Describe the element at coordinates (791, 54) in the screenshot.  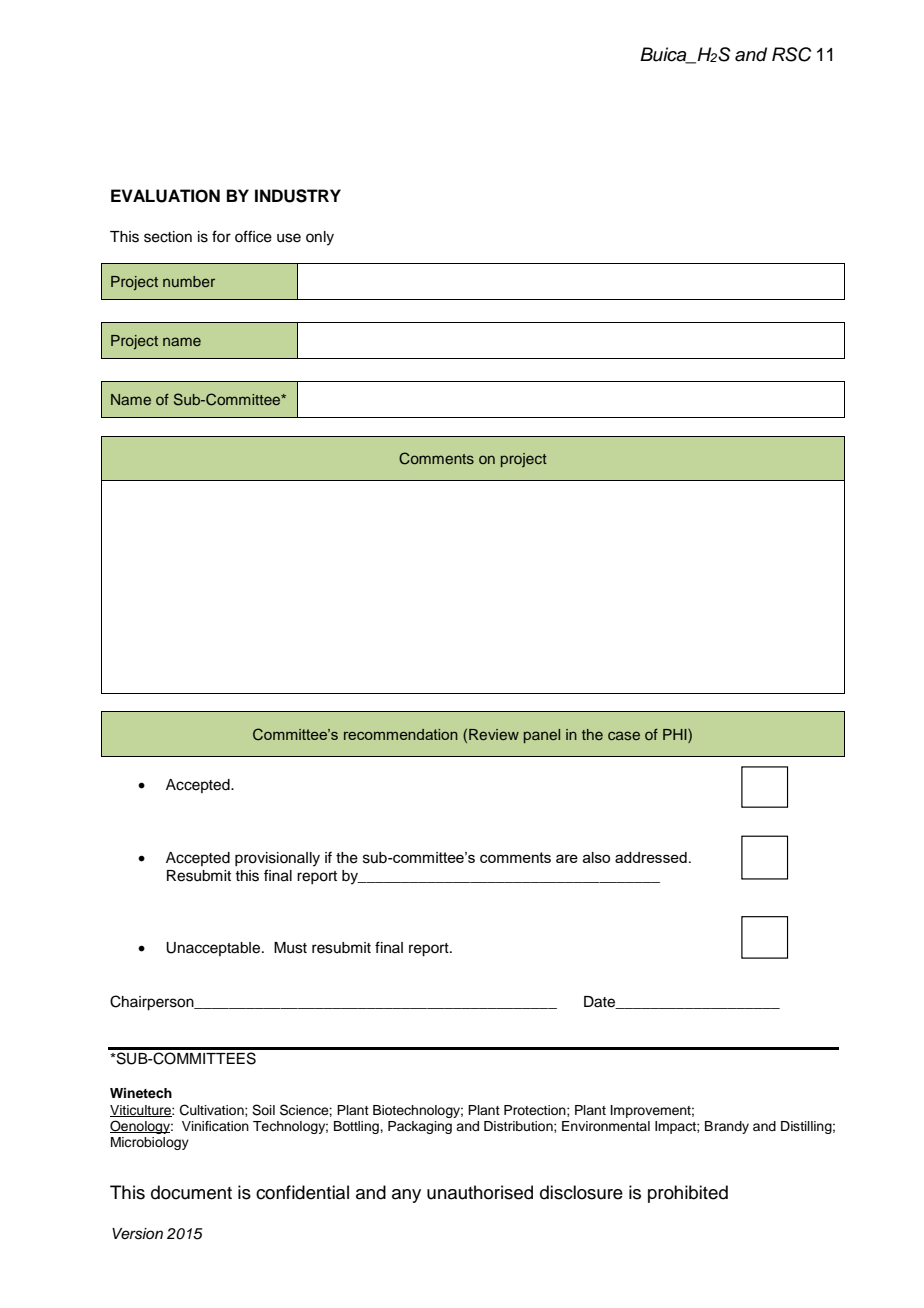
I see `RSC` at that location.
